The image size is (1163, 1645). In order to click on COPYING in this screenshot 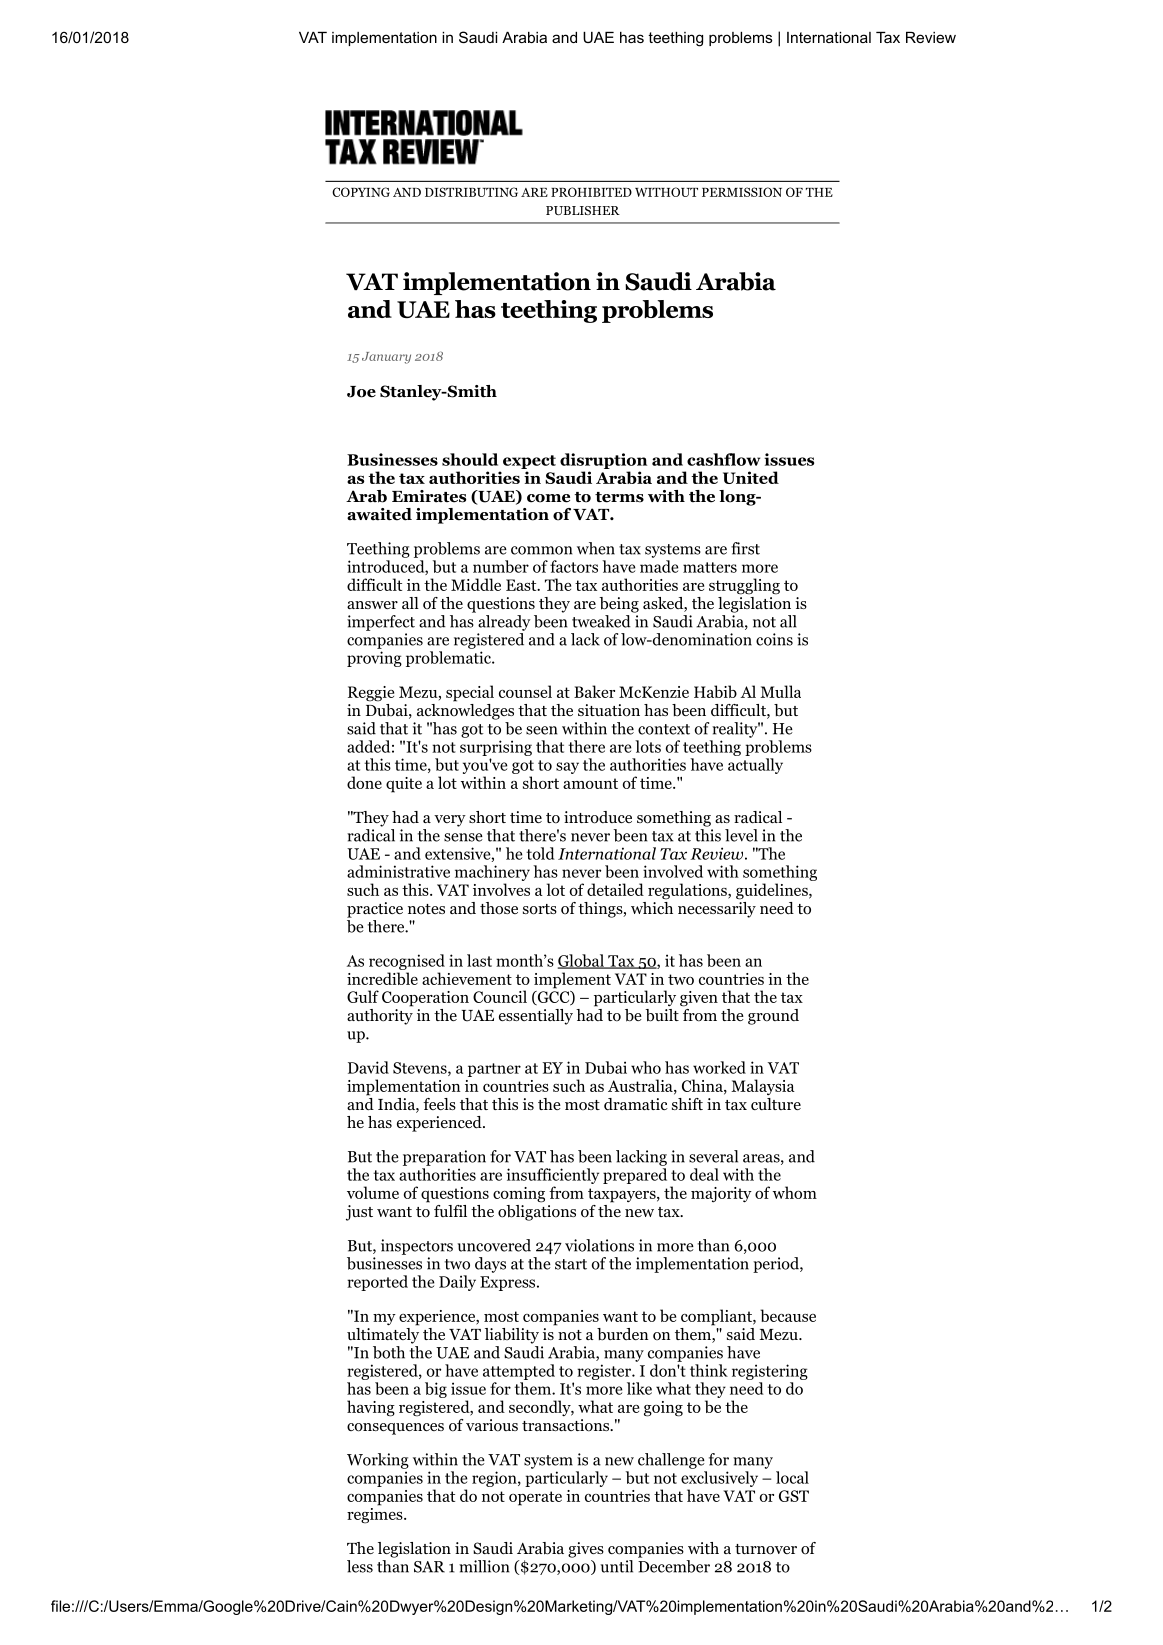, I will do `click(361, 192)`.
